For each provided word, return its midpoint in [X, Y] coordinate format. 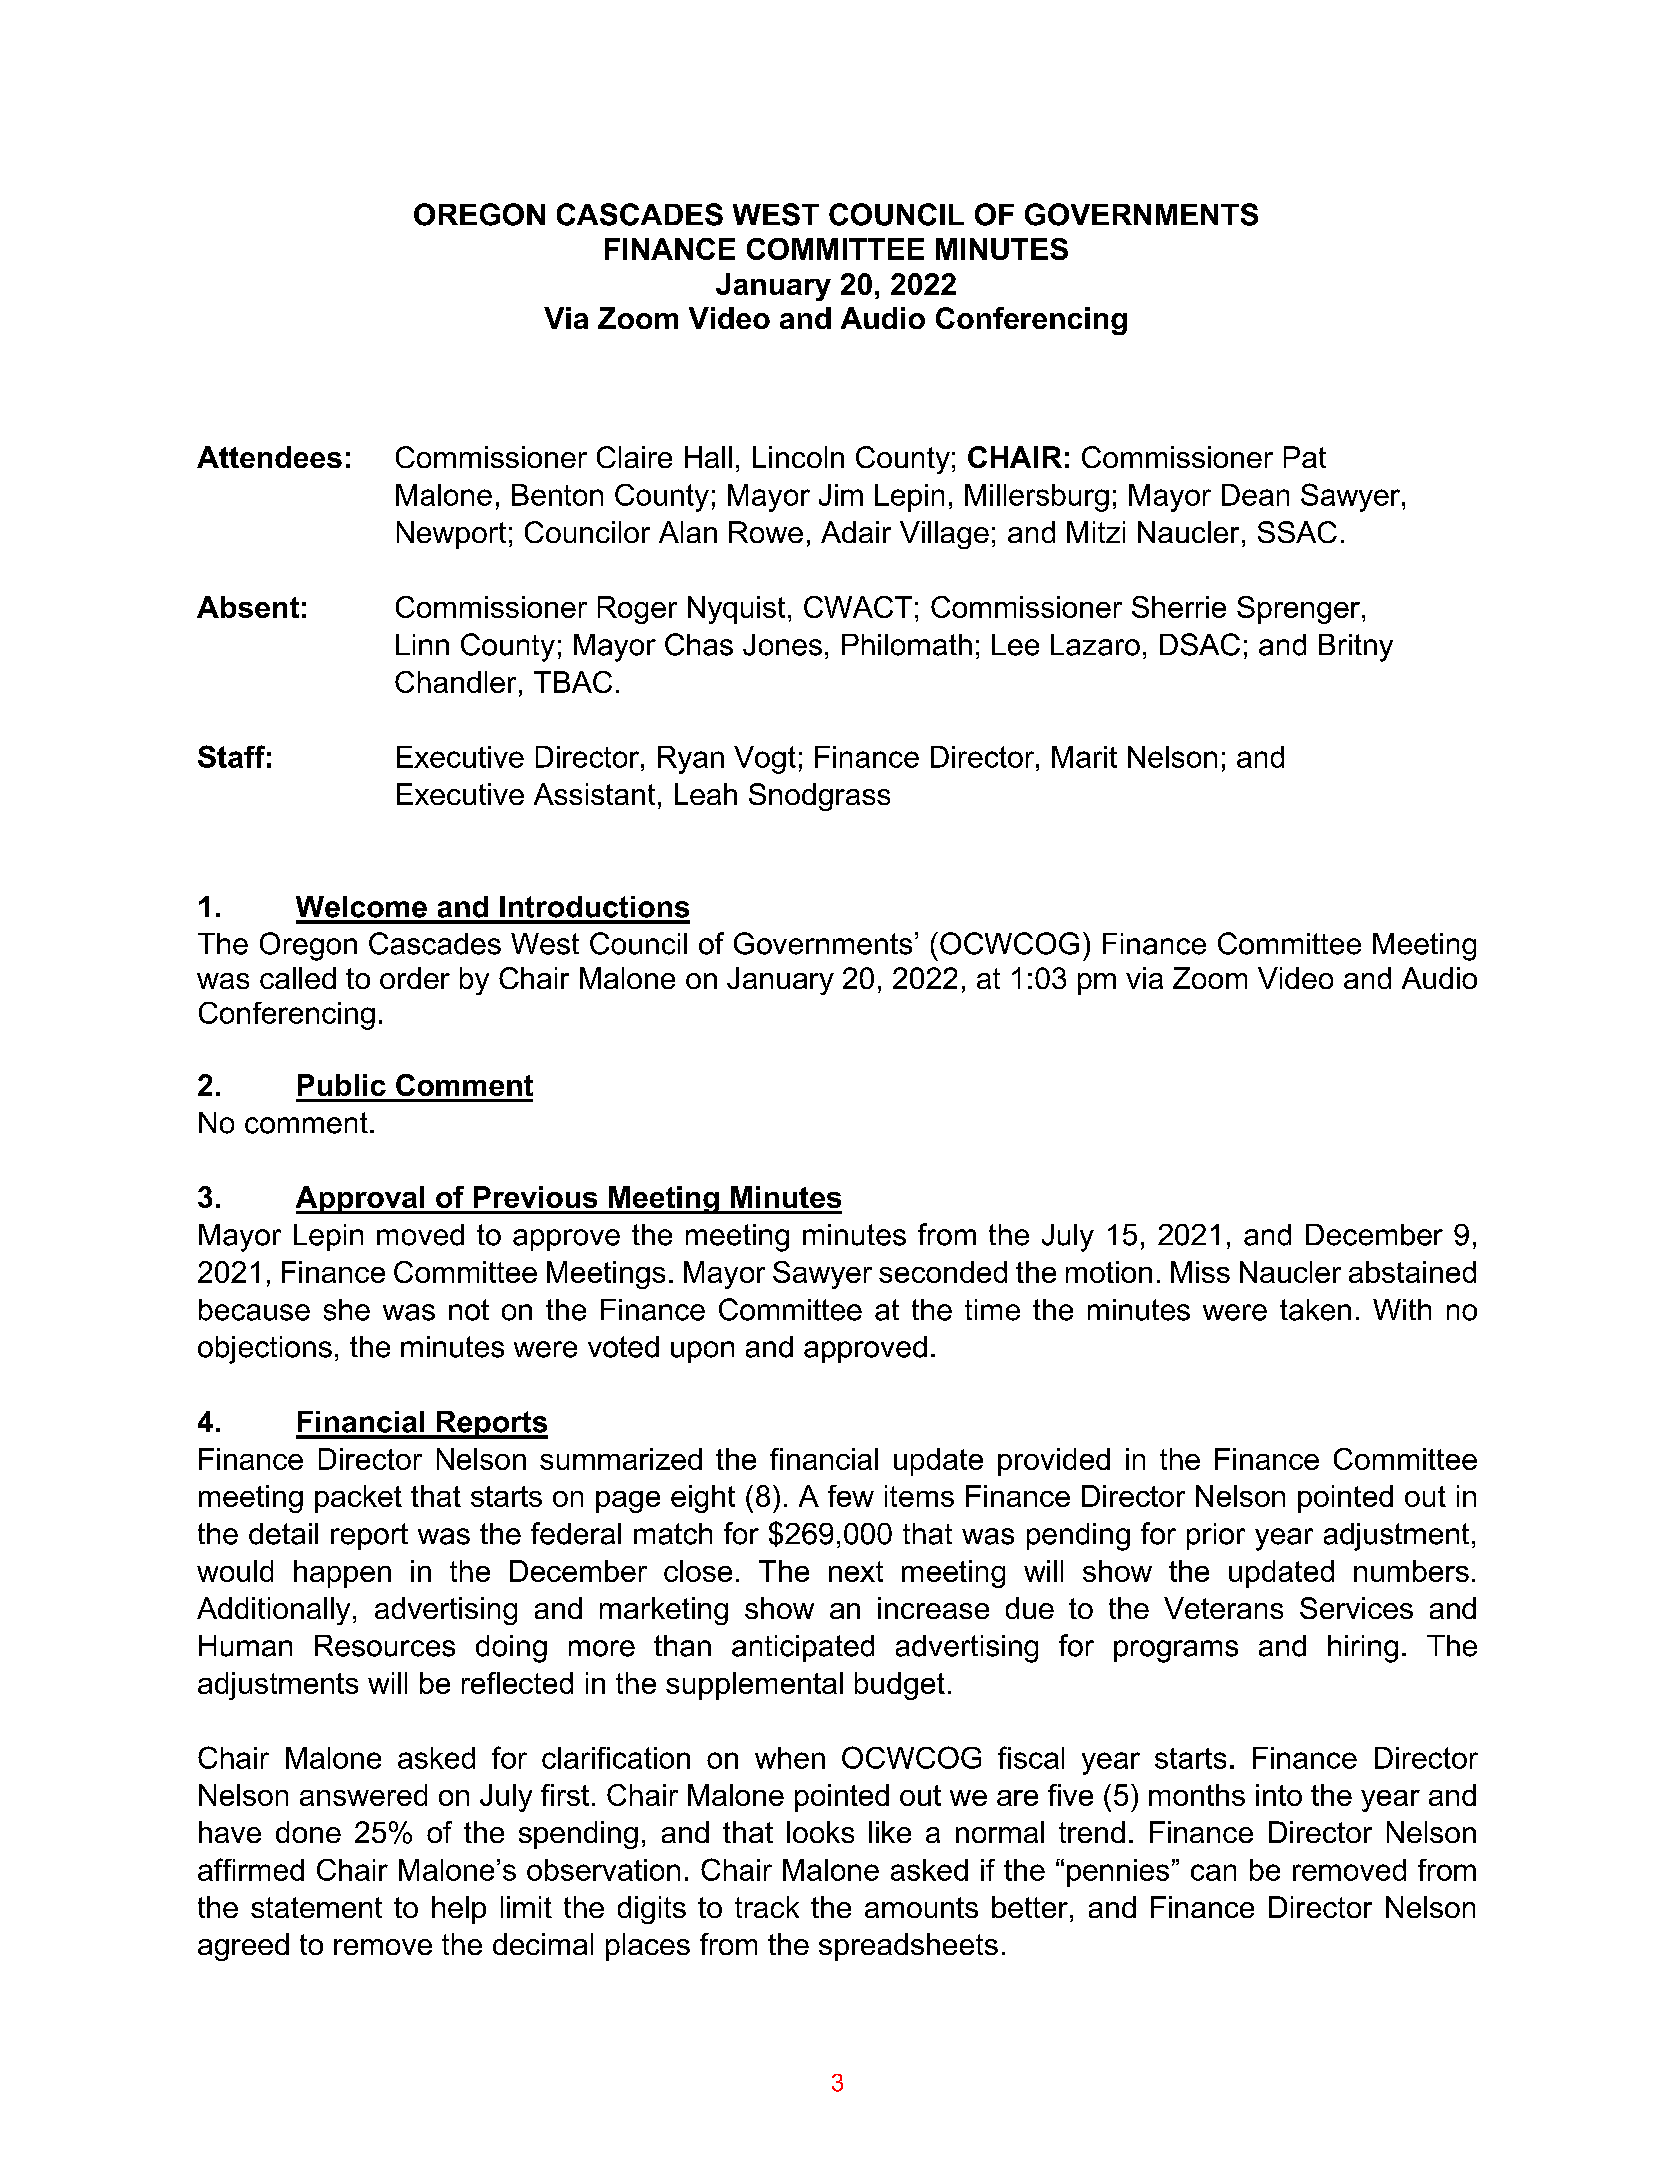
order [415, 978]
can [1213, 1872]
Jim [841, 495]
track [767, 1907]
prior [1216, 1536]
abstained [1412, 1272]
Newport [451, 535]
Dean [1255, 495]
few [851, 1496]
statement [316, 1907]
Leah [706, 794]
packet [358, 1499]
